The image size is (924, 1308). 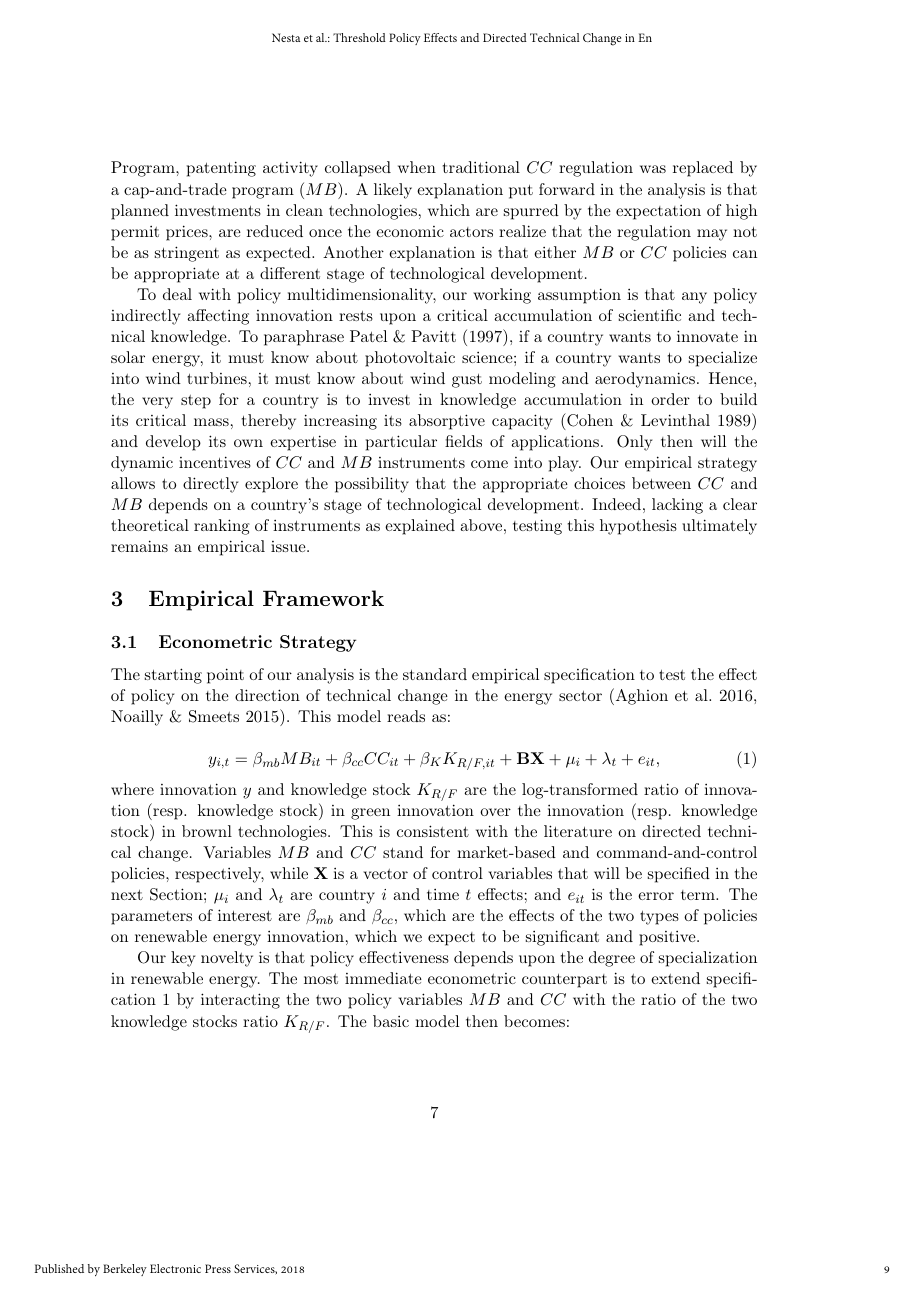 I want to click on solar, so click(x=128, y=357).
